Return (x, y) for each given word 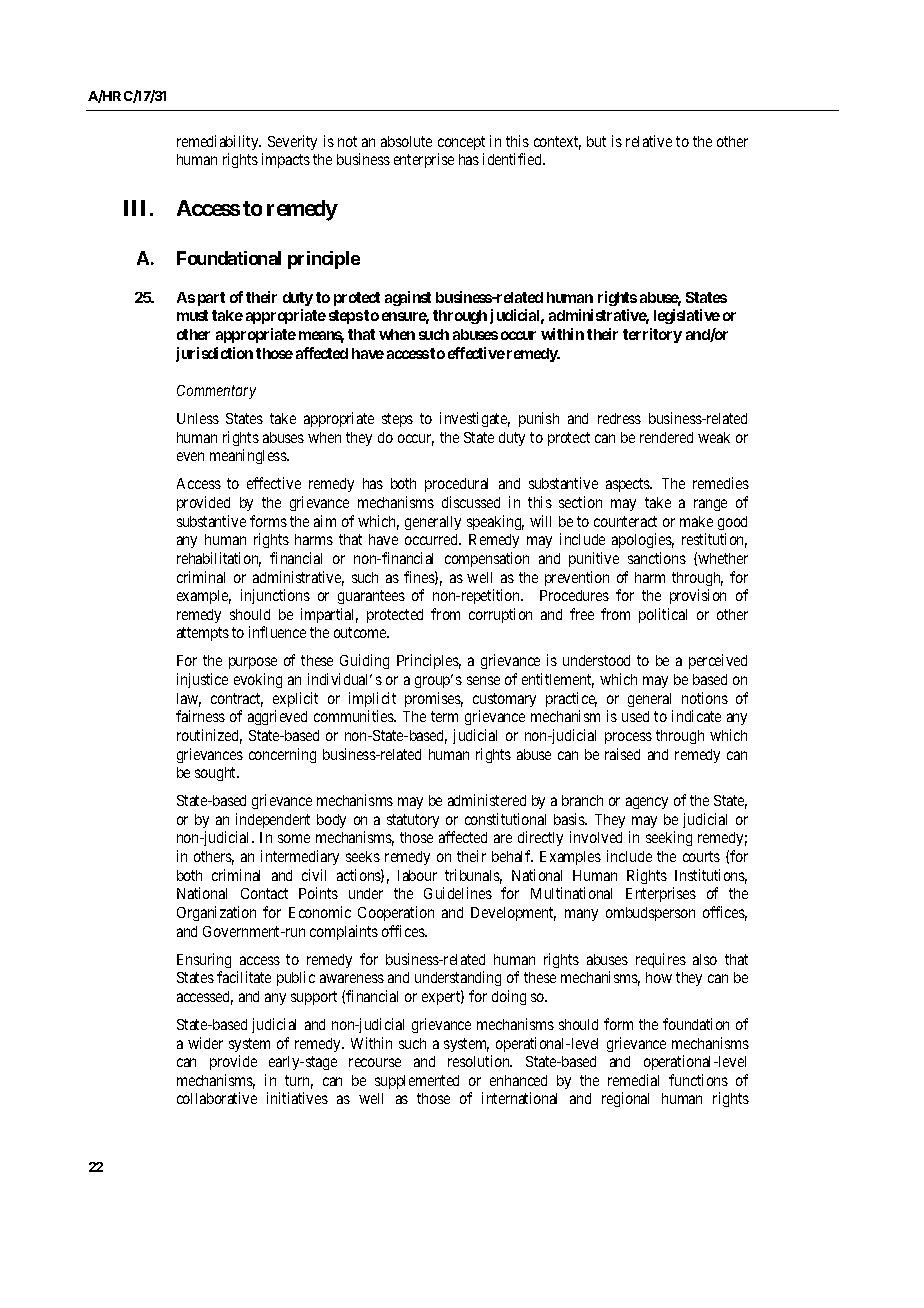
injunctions (275, 596)
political (663, 615)
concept (461, 143)
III (137, 208)
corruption (500, 615)
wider (205, 1043)
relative (649, 141)
